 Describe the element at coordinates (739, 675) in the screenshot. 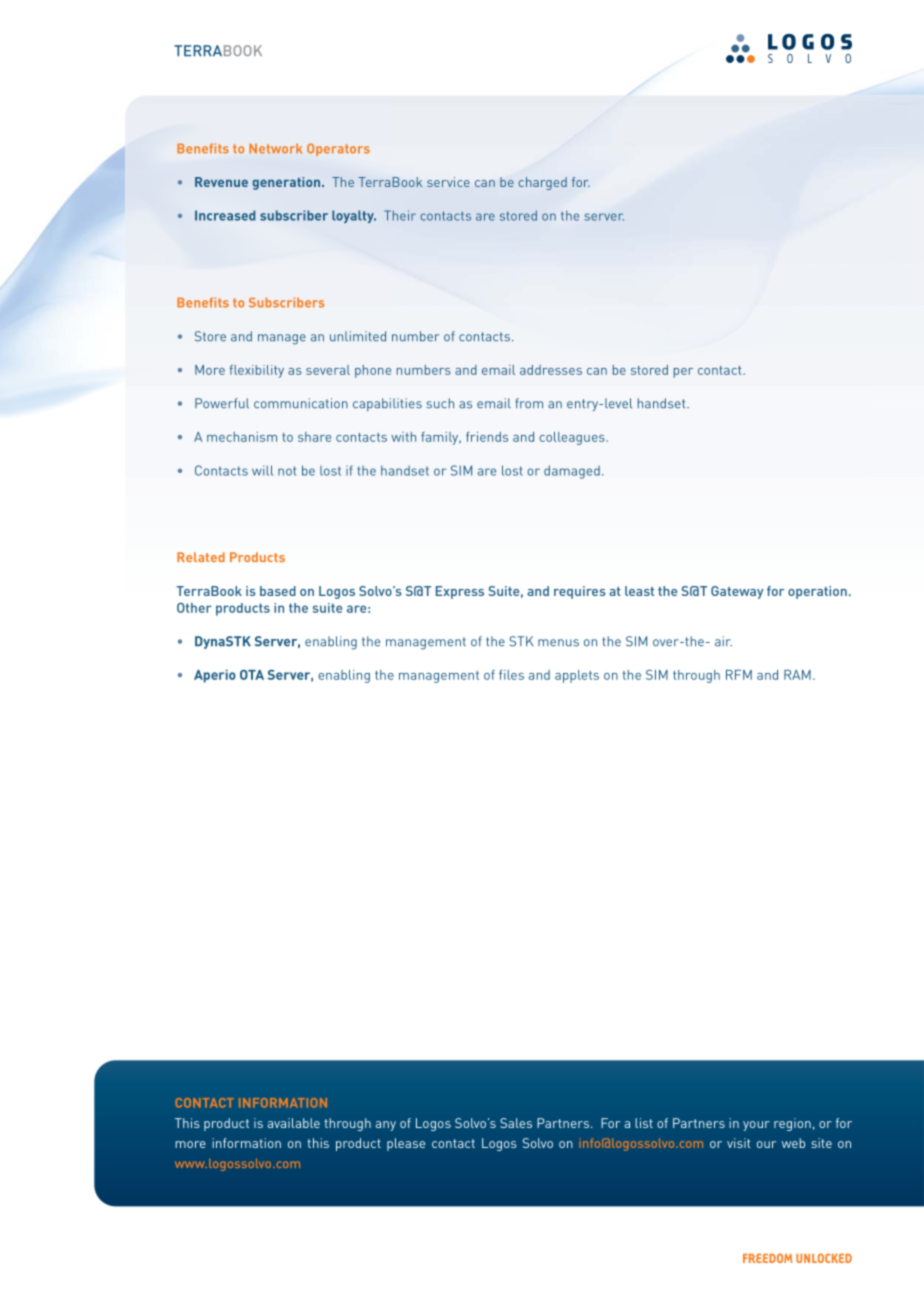

I see `RFM` at that location.
